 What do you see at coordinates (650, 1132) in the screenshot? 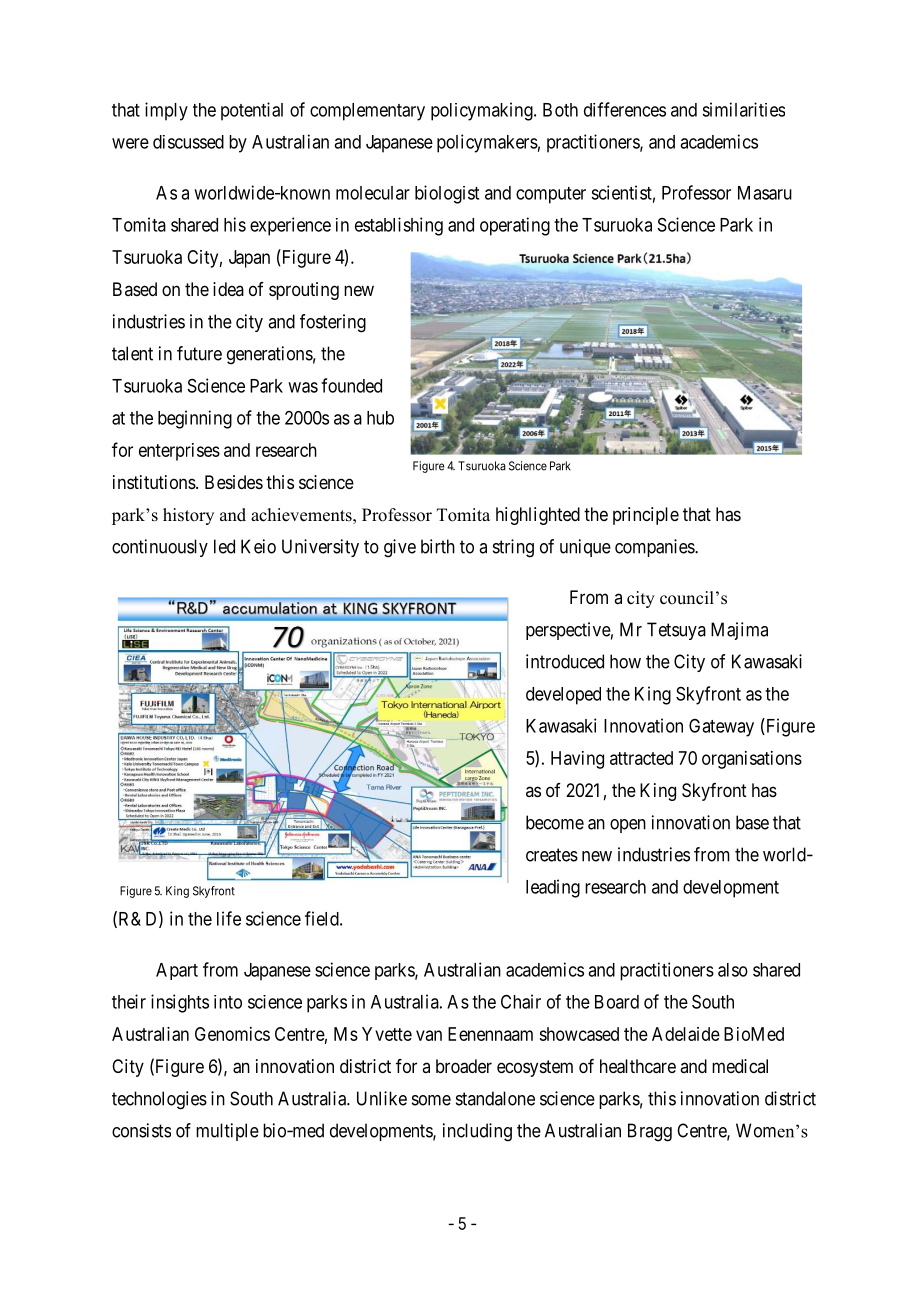
I see `Bragg` at bounding box center [650, 1132].
